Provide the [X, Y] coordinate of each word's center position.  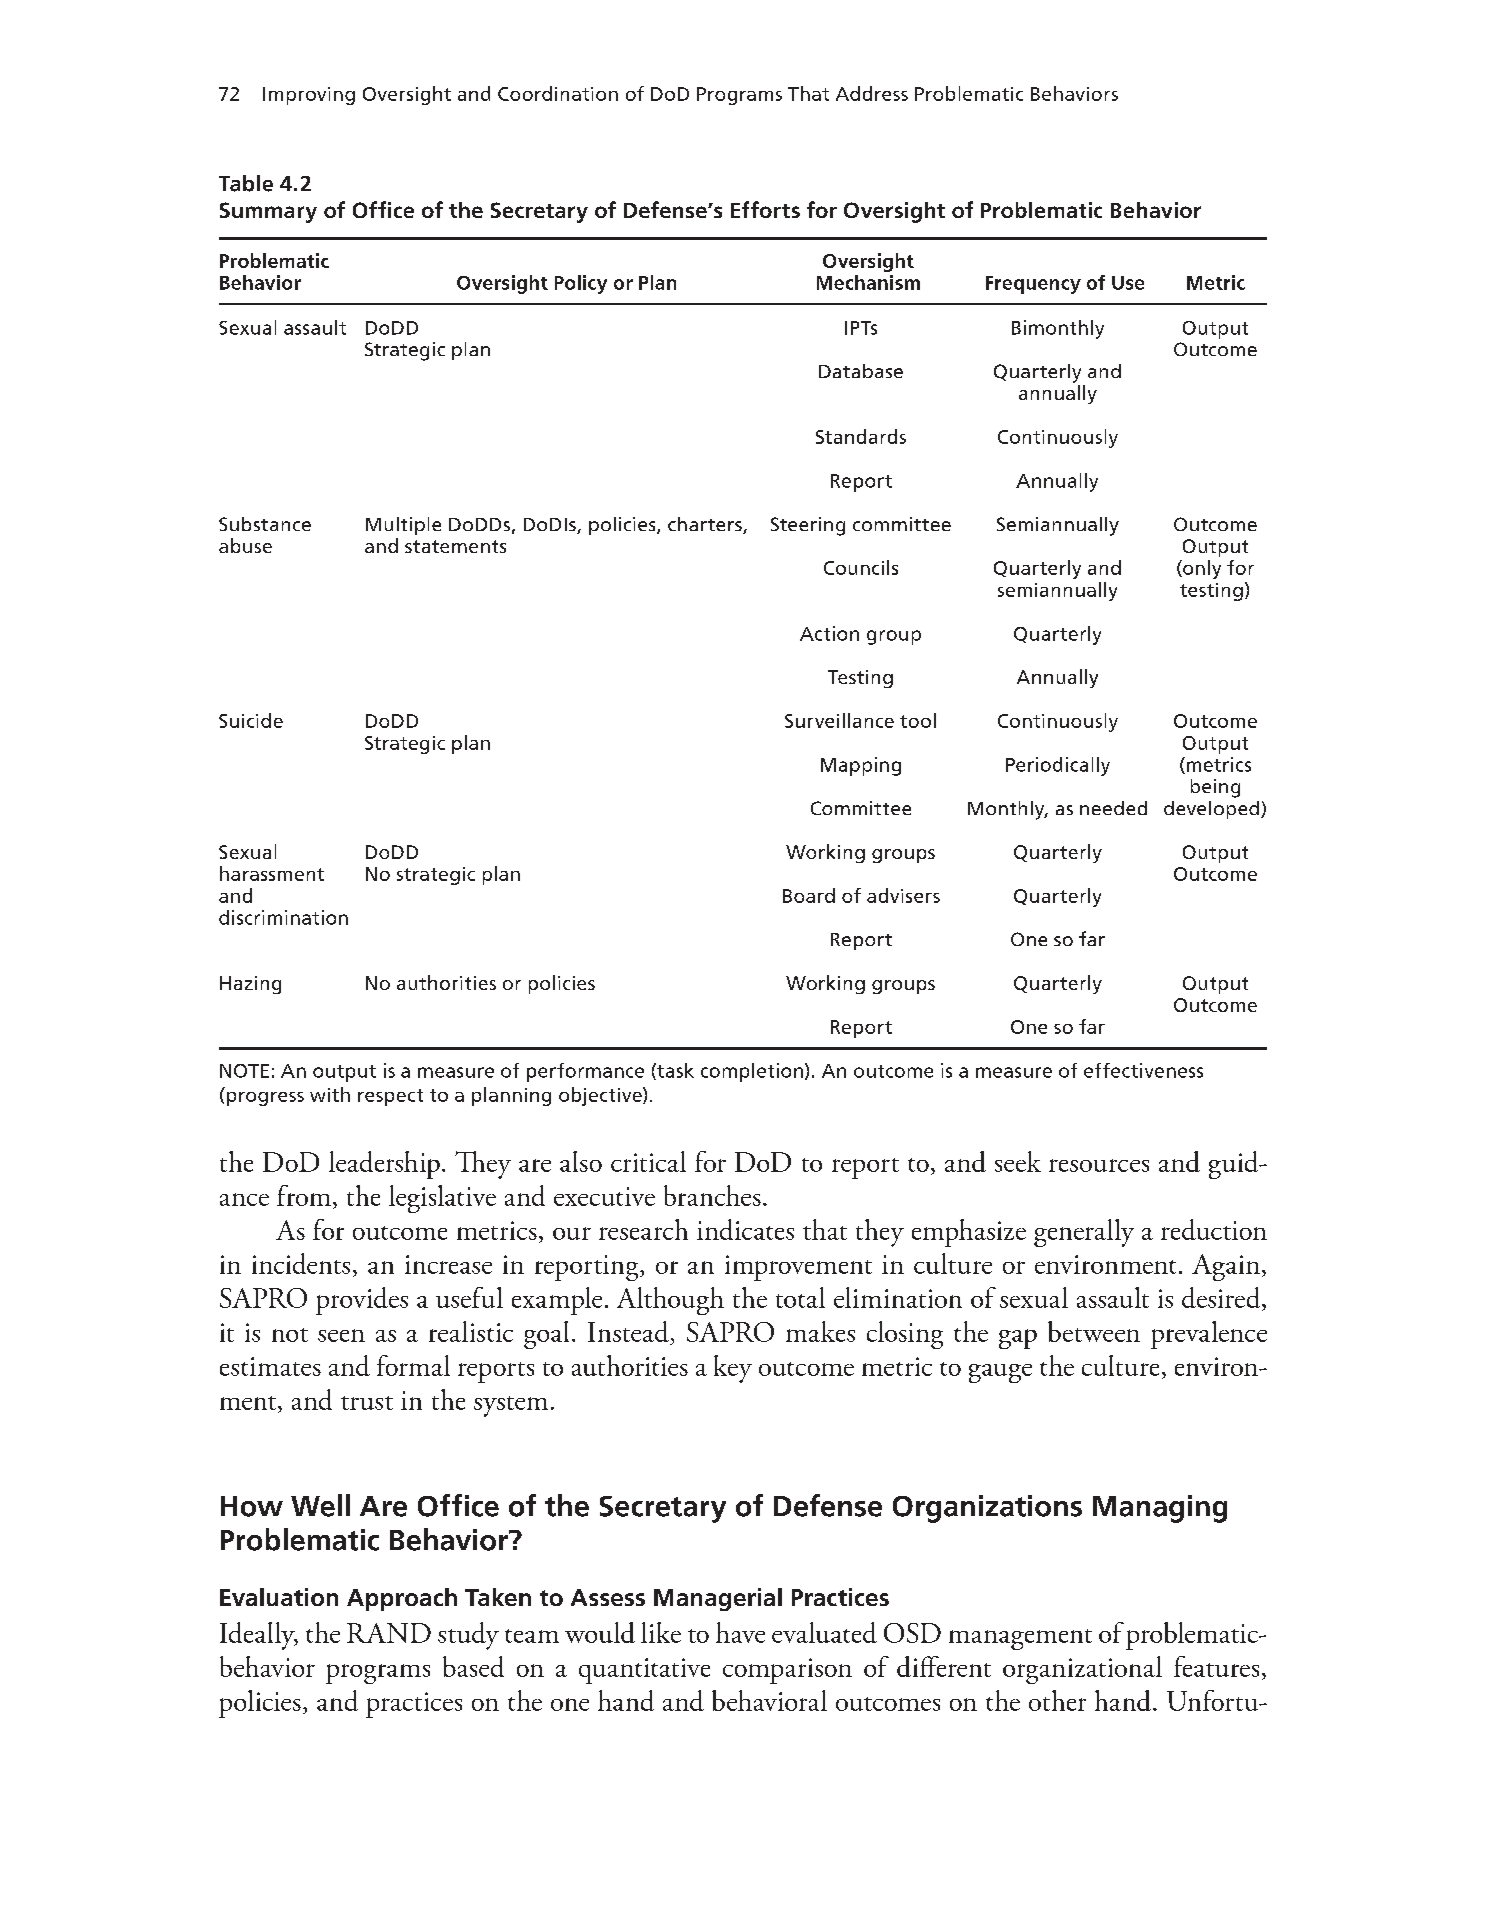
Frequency [1033, 285]
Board [809, 895]
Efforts [765, 209]
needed [1113, 808]
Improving [309, 96]
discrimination [283, 917]
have [740, 1632]
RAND [389, 1633]
